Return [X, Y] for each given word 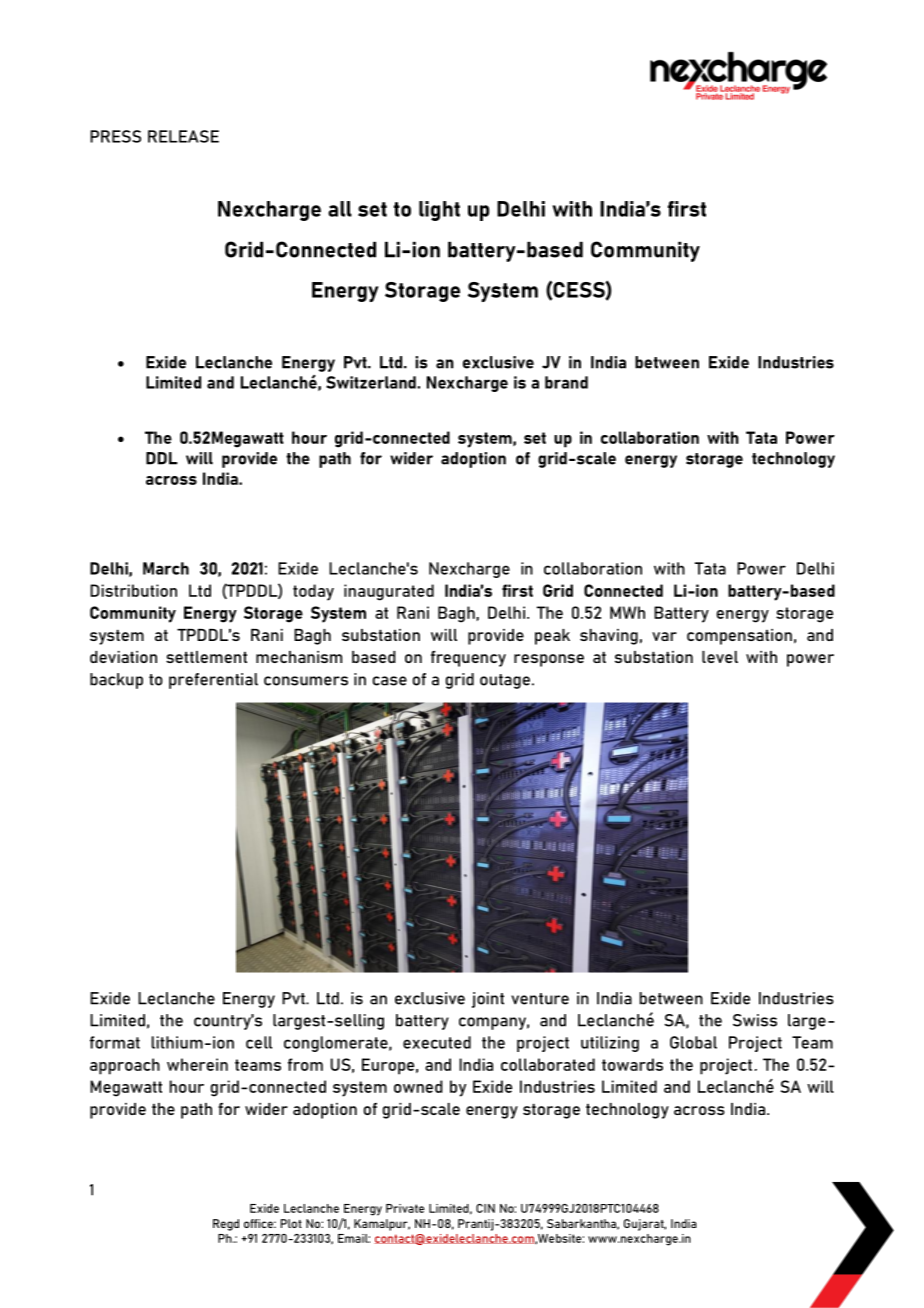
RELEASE [183, 136]
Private [405, 1208]
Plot [291, 1223]
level [720, 657]
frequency [468, 659]
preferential [213, 681]
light [439, 211]
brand [566, 382]
